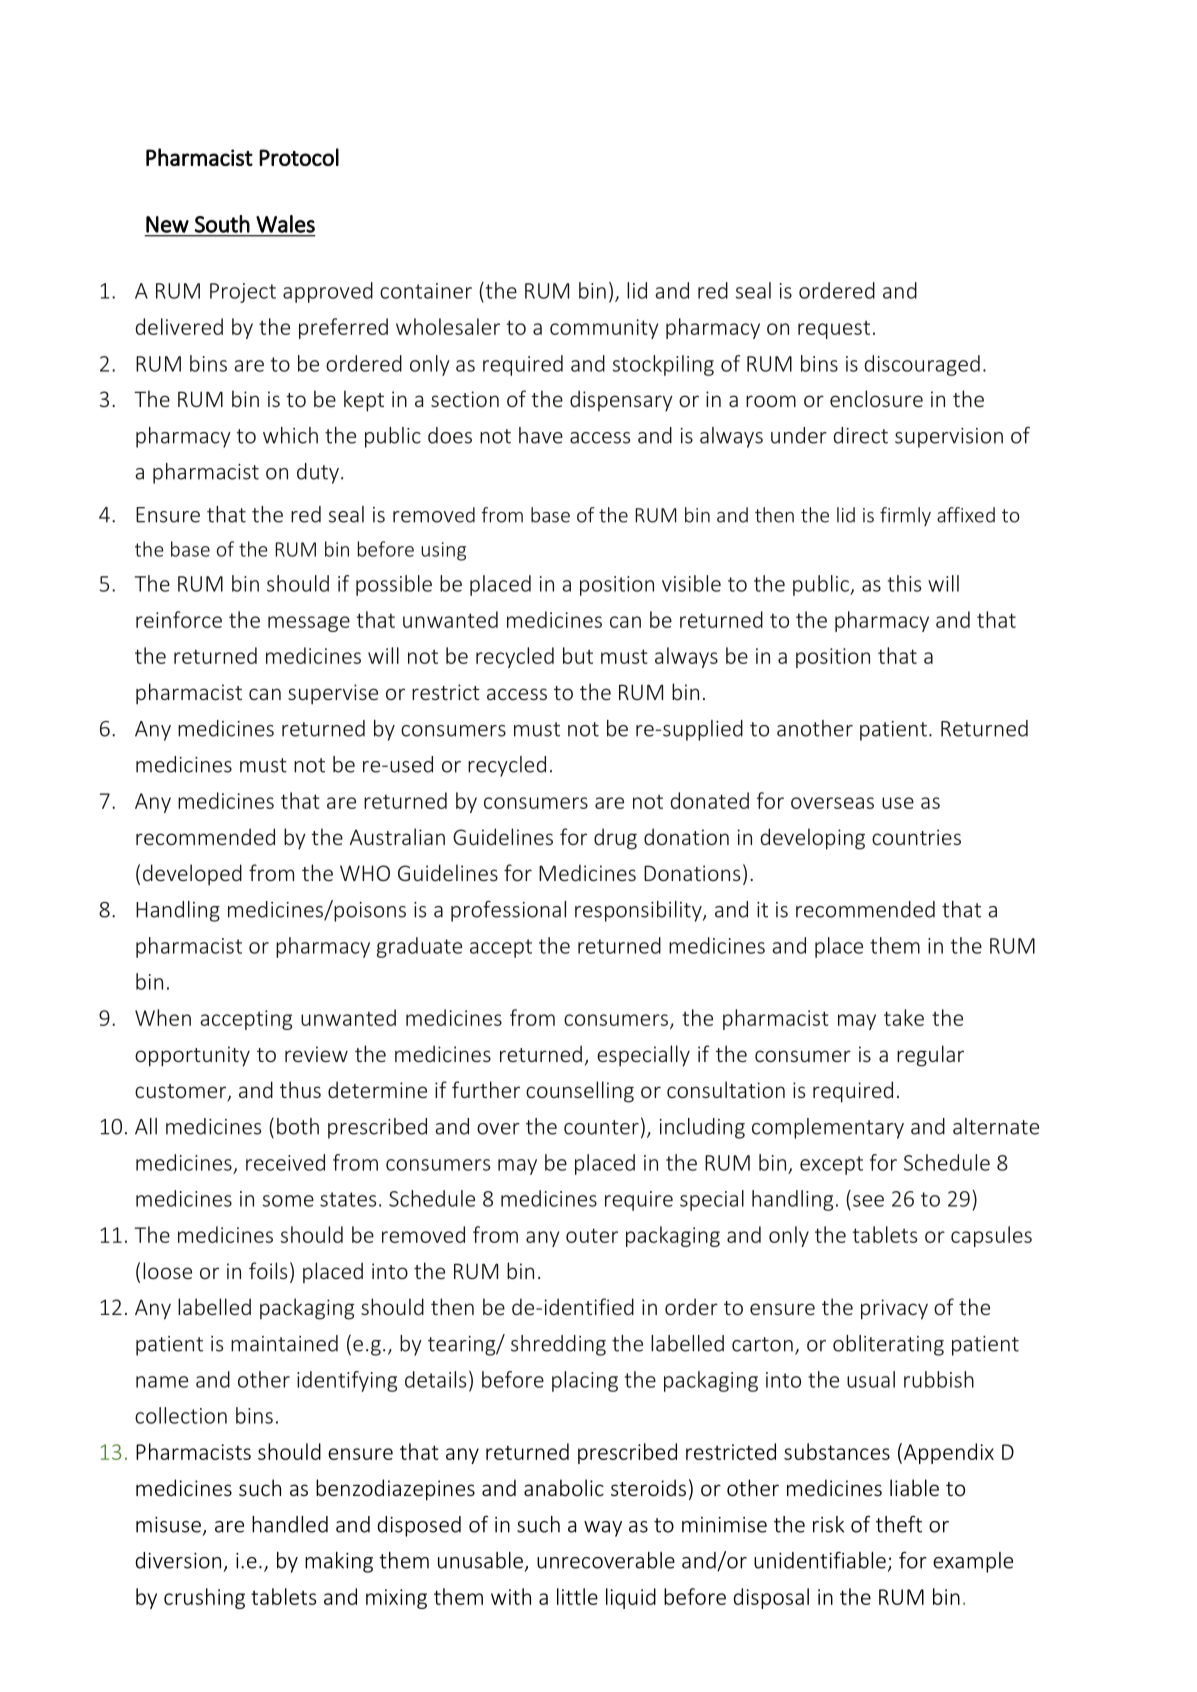 This screenshot has height=1692, width=1197. Describe the element at coordinates (615, 839) in the screenshot. I see `drug` at that location.
